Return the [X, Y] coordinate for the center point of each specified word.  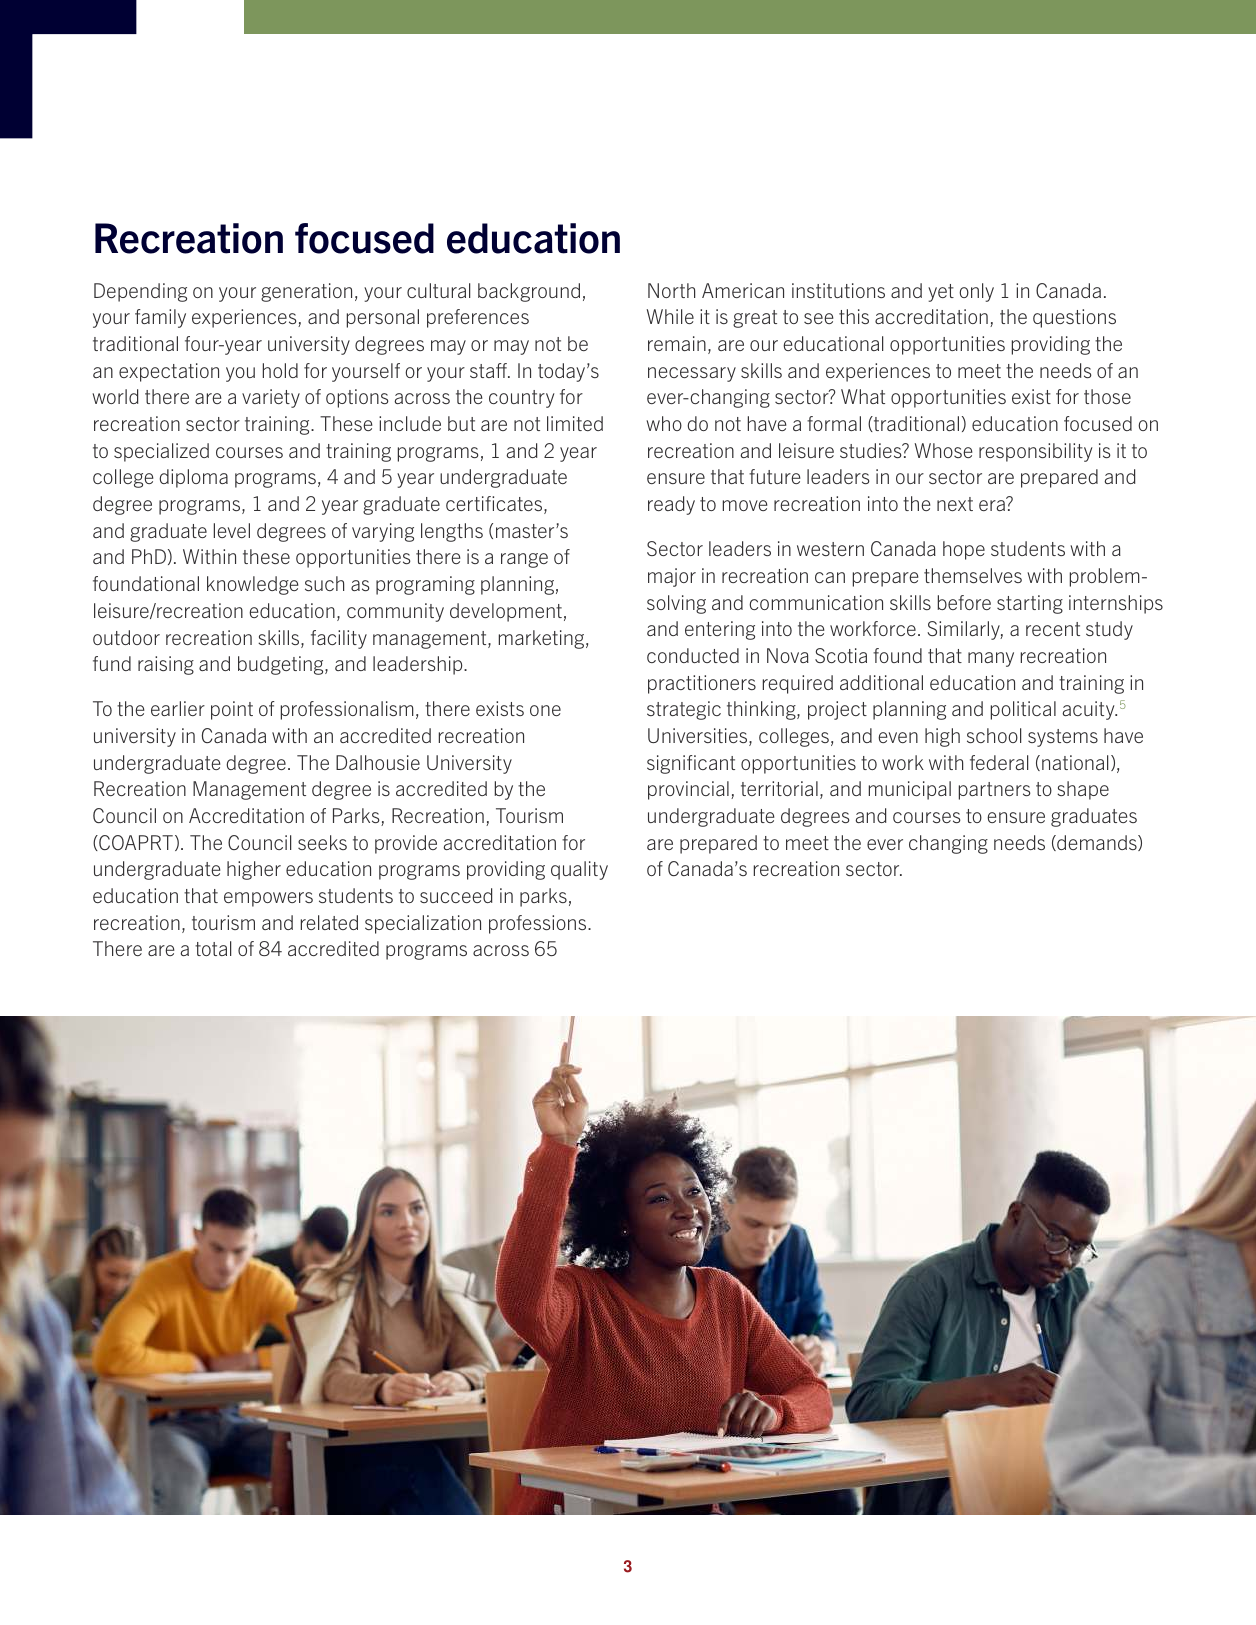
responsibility [1036, 452]
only [976, 292]
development [506, 612]
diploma [193, 478]
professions [539, 924]
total [213, 948]
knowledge [252, 585]
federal [999, 762]
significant [691, 764]
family [160, 318]
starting [1030, 604]
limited [575, 423]
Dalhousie [378, 762]
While [670, 316]
